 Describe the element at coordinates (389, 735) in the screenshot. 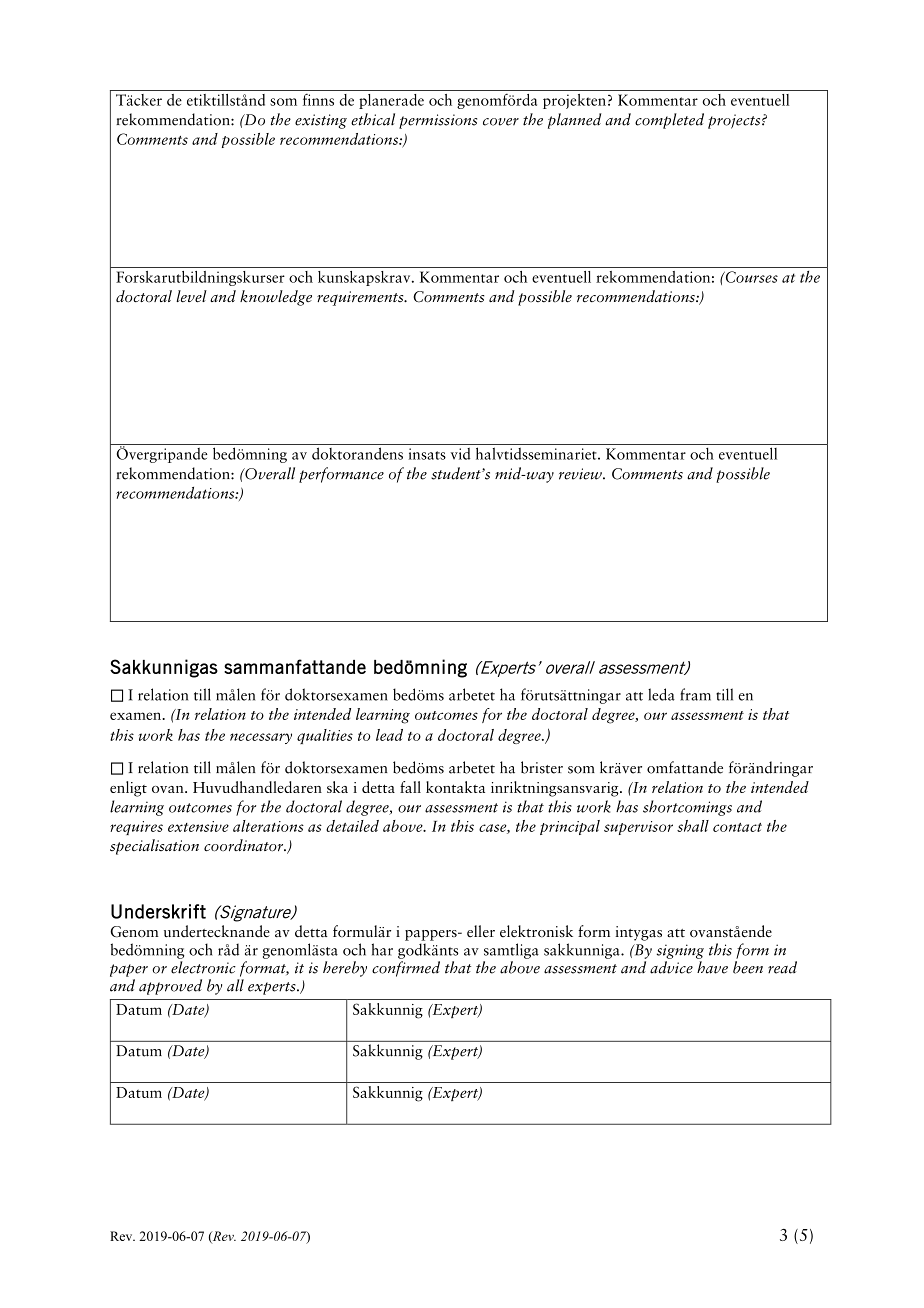

I see `lead` at that location.
